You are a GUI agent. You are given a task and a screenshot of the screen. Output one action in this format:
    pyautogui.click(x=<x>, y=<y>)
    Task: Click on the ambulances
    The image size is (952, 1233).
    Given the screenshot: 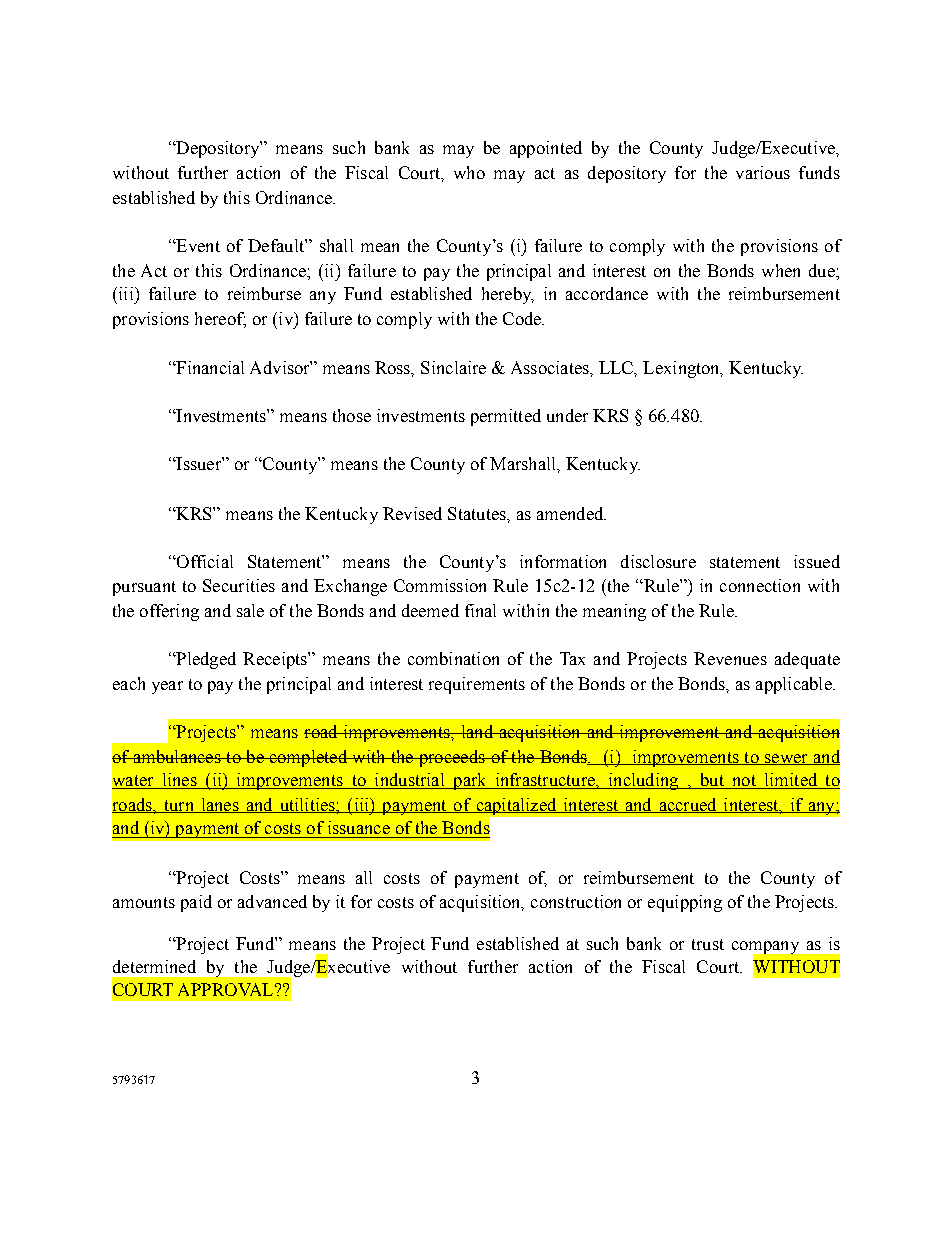 What is the action you would take?
    pyautogui.click(x=177, y=756)
